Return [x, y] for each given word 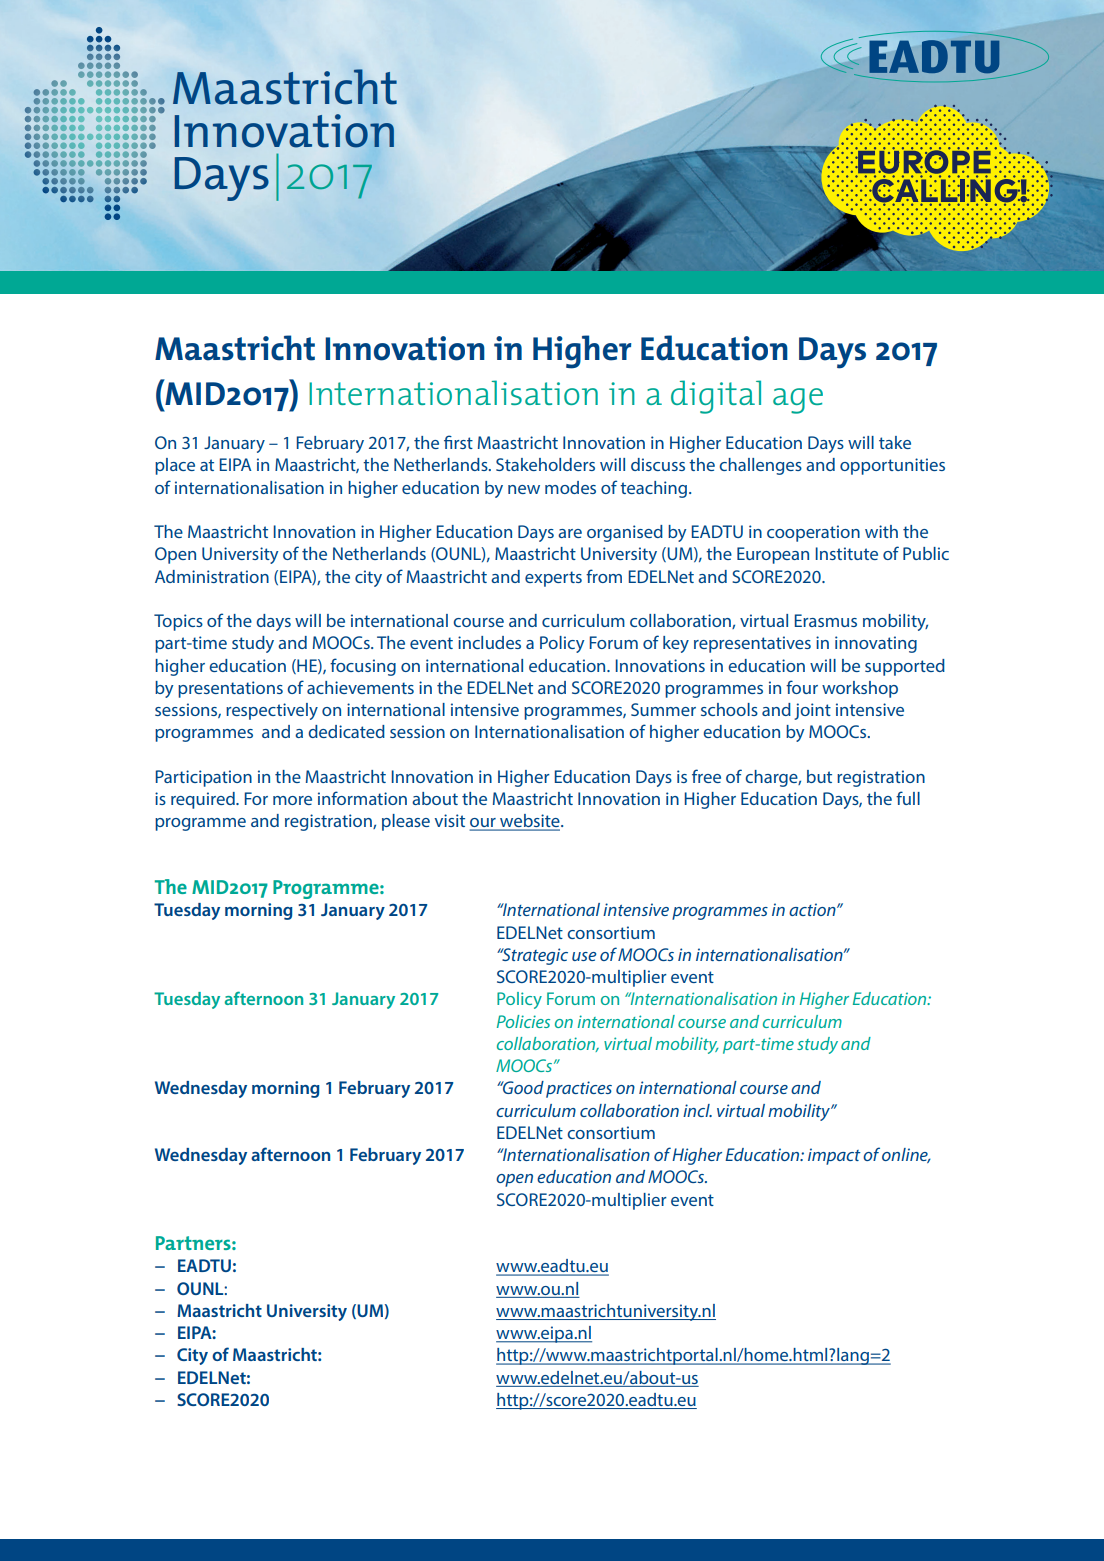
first [458, 442]
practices [579, 1089]
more [292, 800]
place [175, 466]
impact [834, 1156]
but [819, 776]
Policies [523, 1021]
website [530, 822]
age [798, 401]
